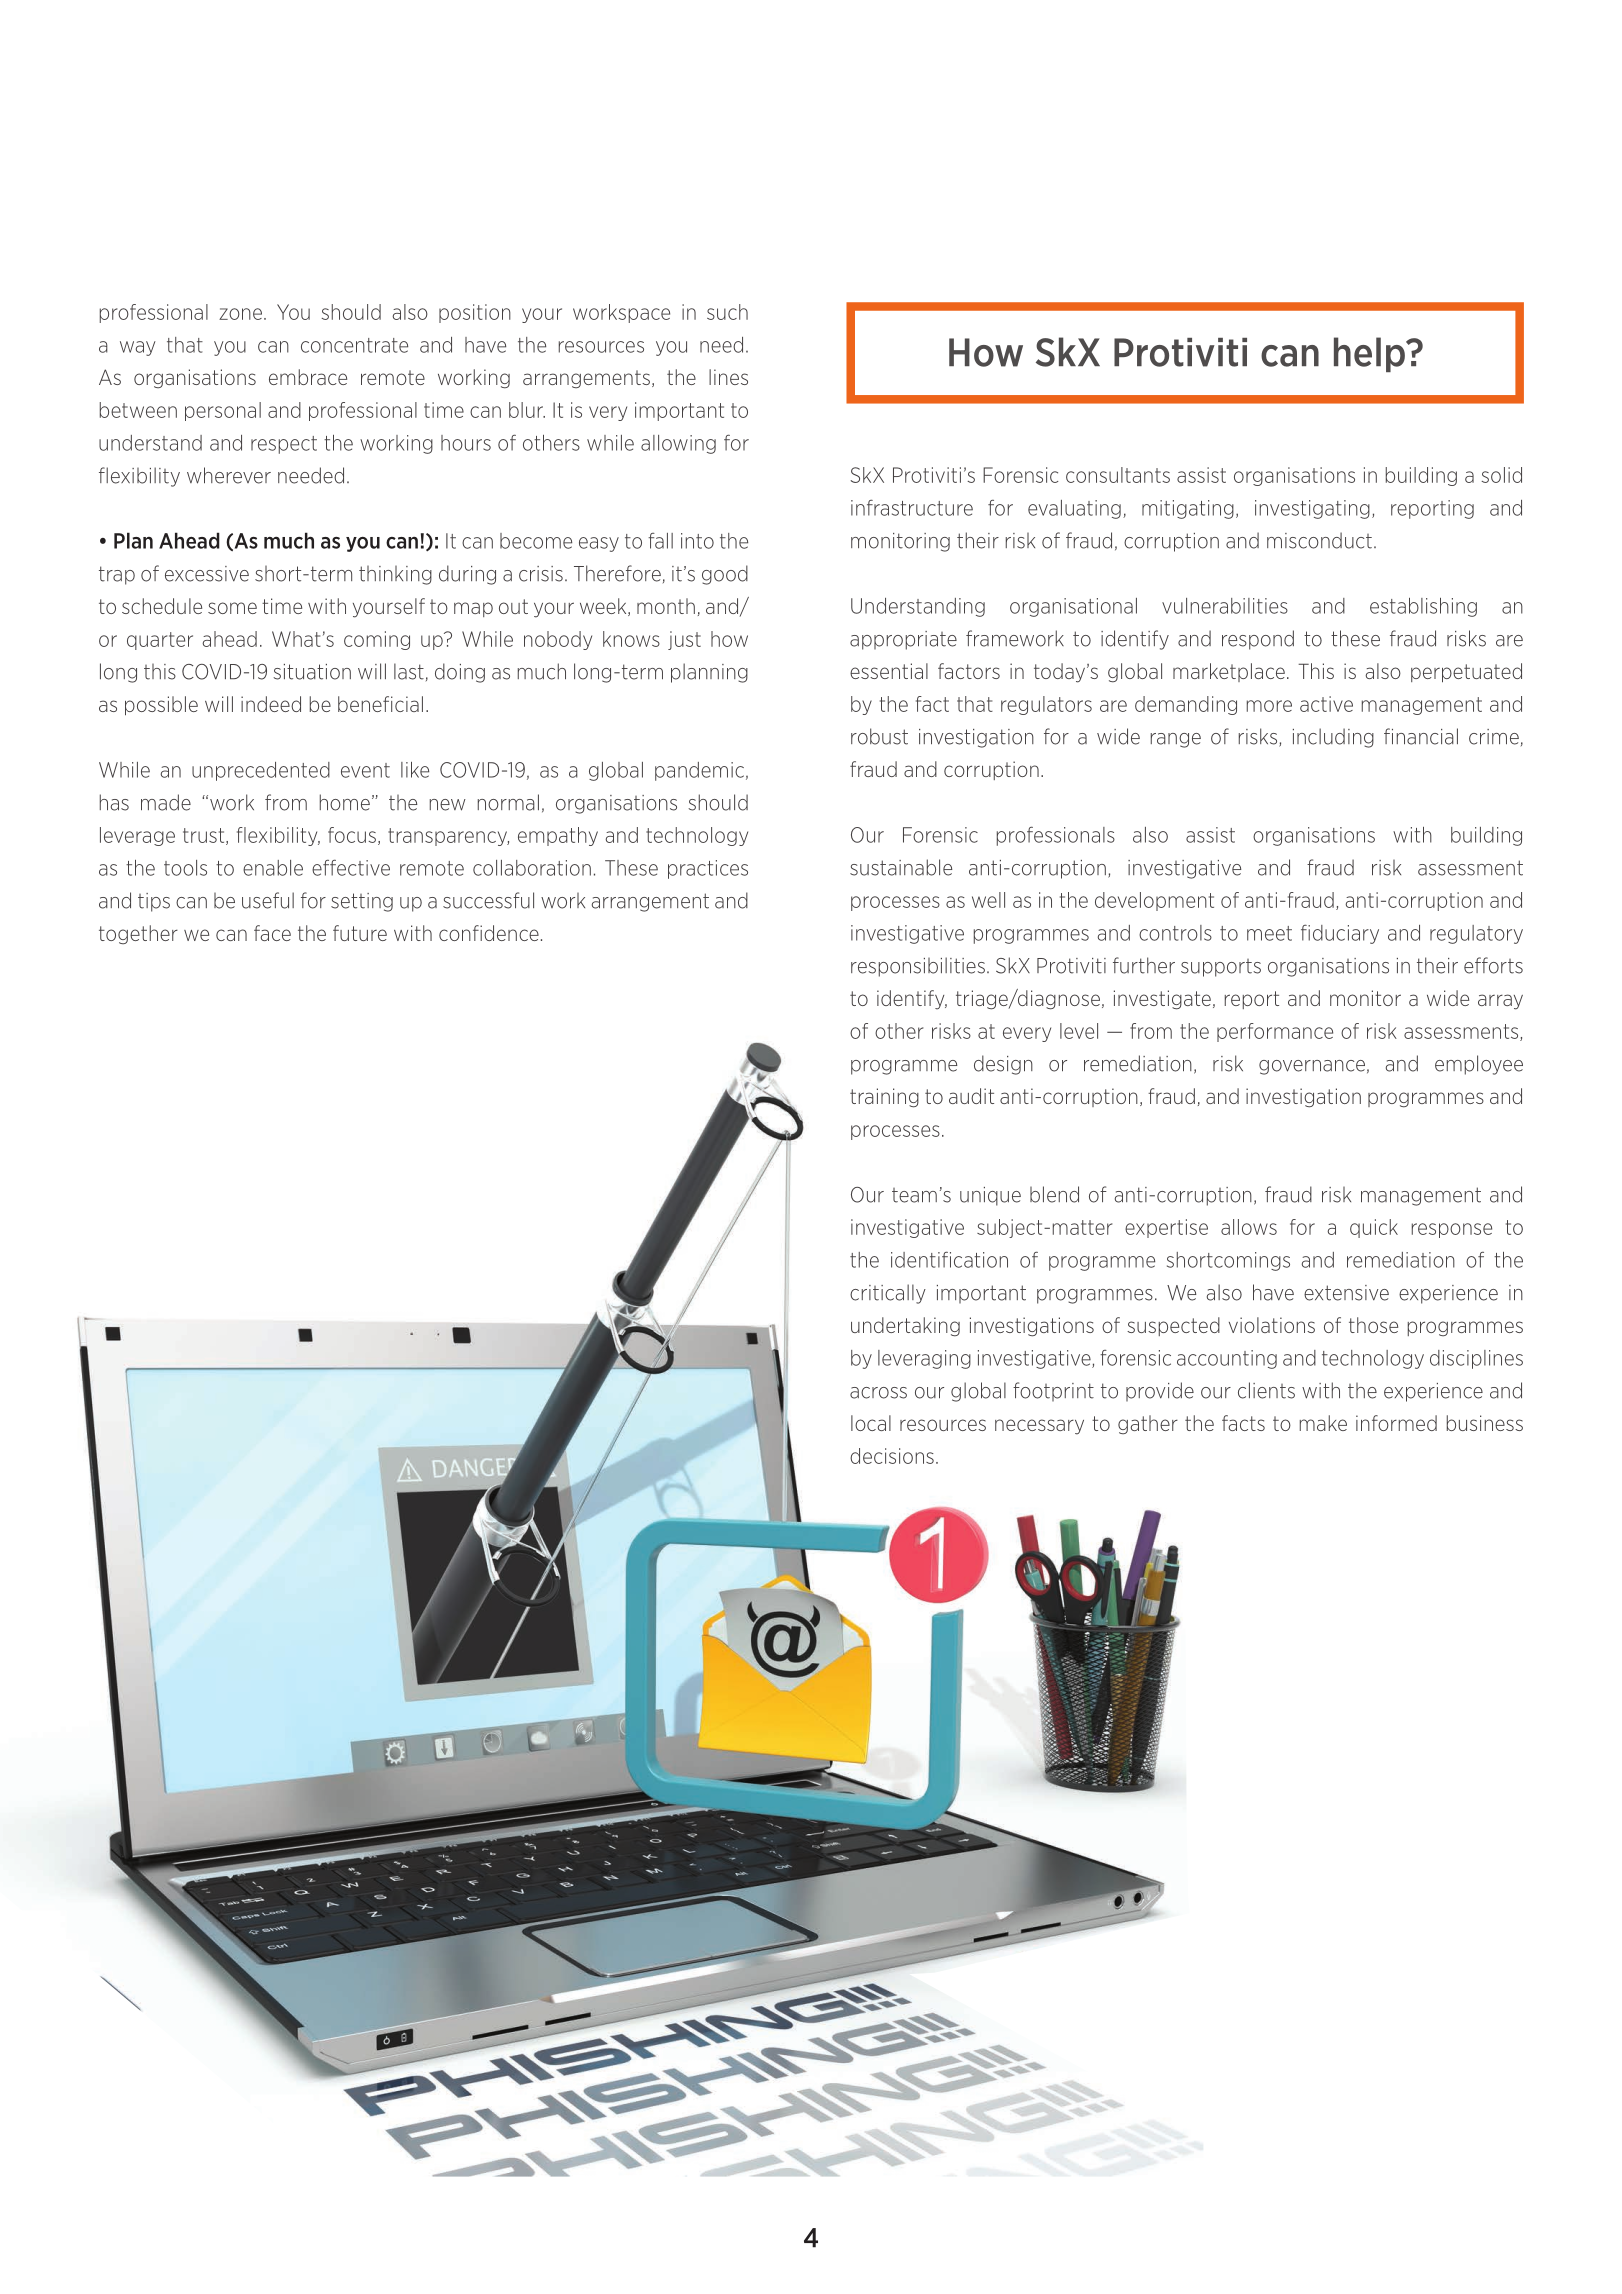 Image resolution: width=1622 pixels, height=2294 pixels. I want to click on local, so click(871, 1423).
